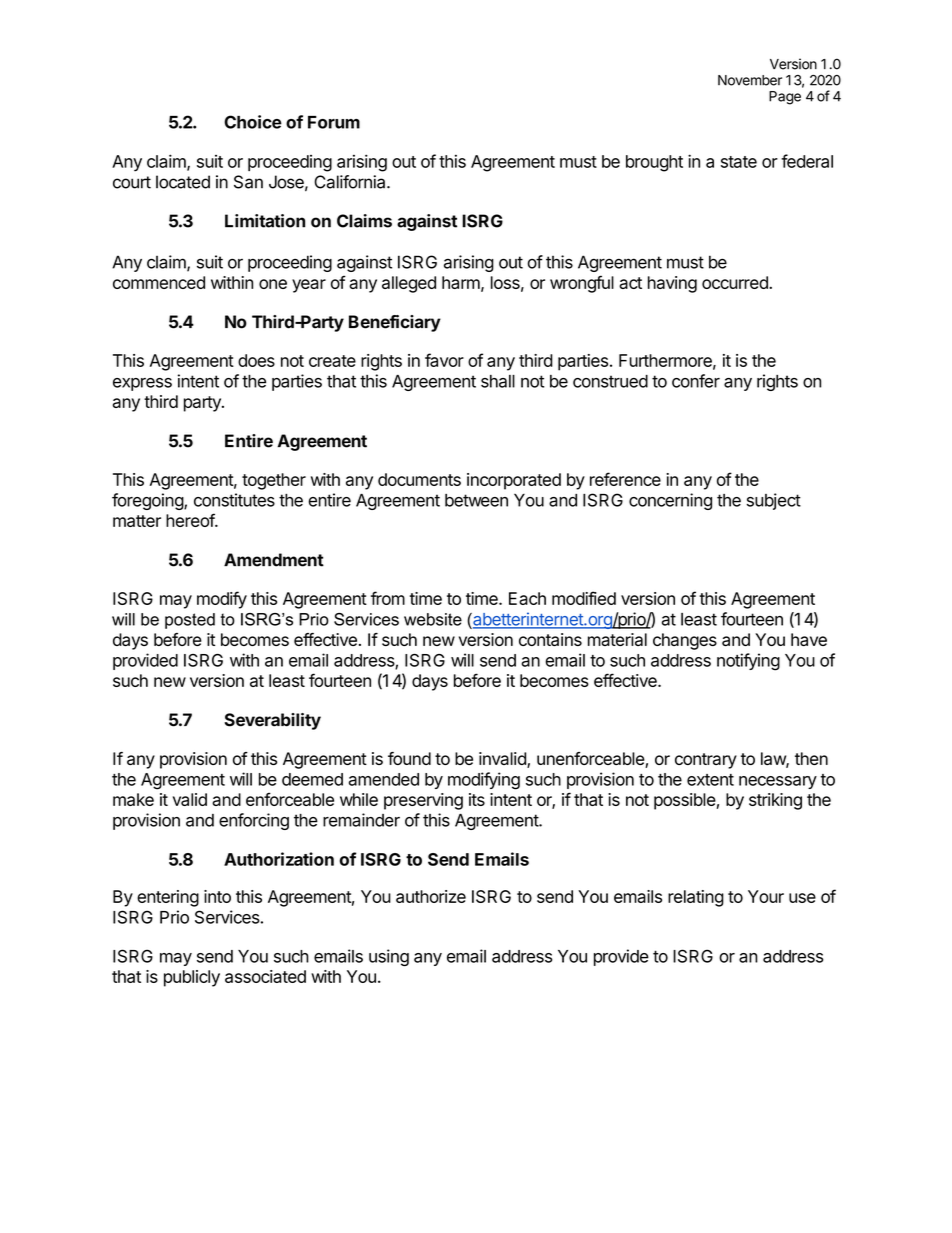  I want to click on hereof, so click(191, 520).
